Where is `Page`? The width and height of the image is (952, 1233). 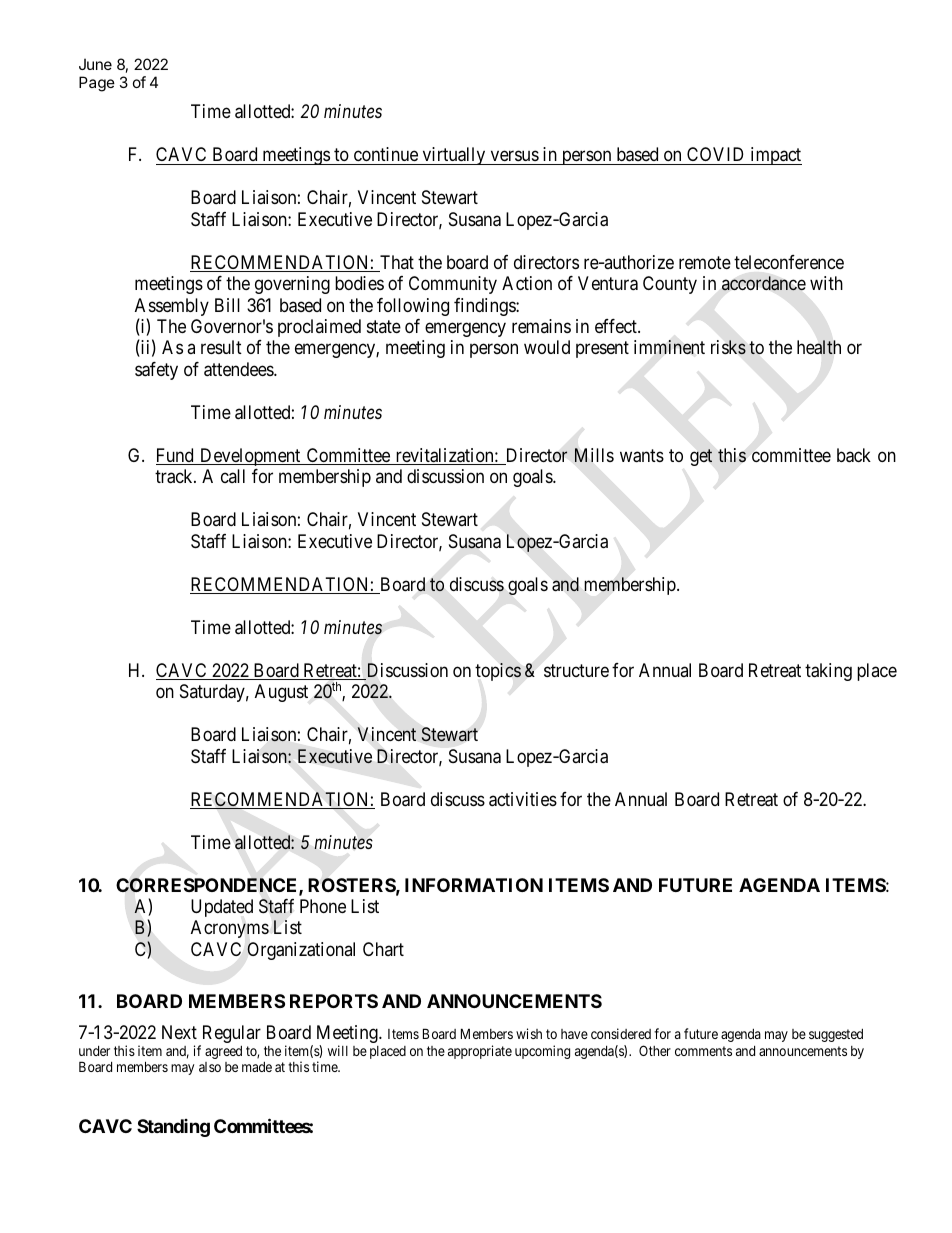 Page is located at coordinates (97, 84).
